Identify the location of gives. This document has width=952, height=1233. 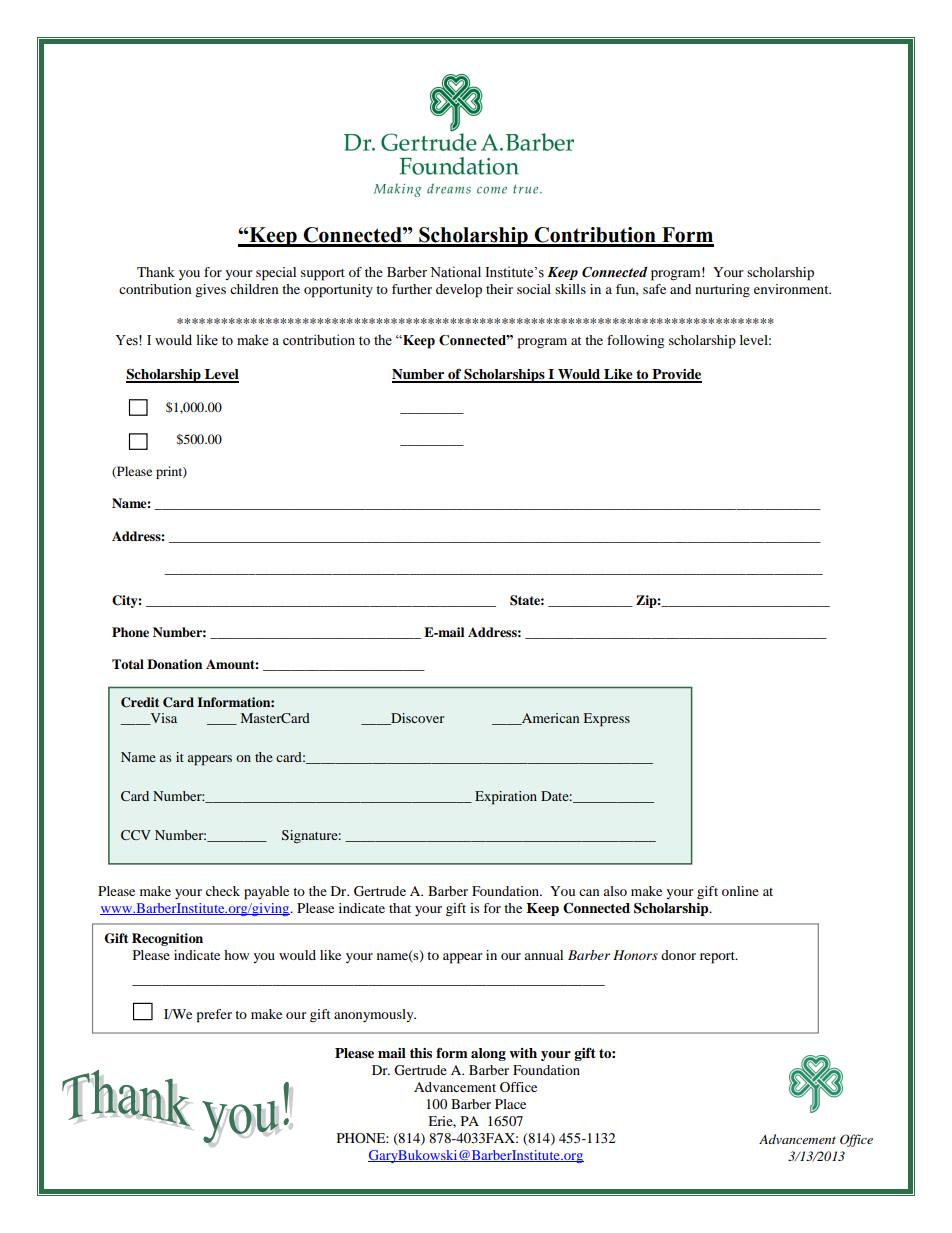
(210, 291).
